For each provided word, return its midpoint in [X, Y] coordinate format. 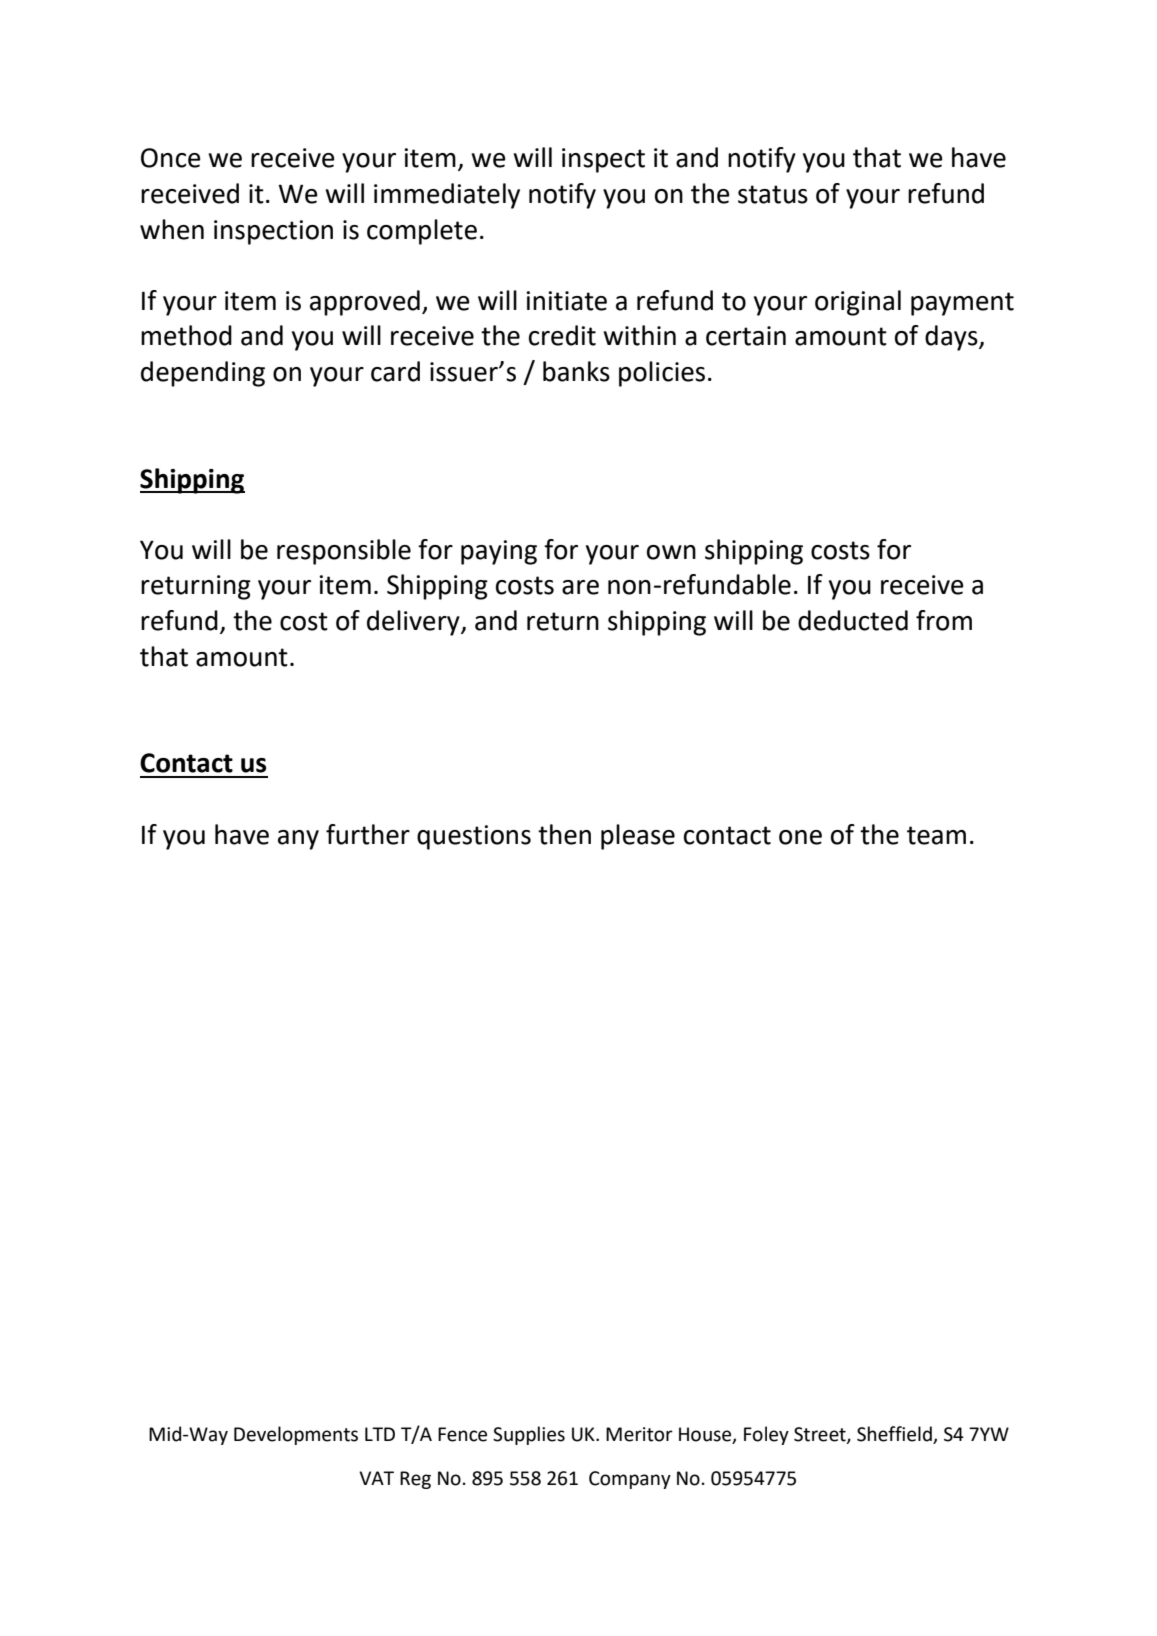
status [773, 194]
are [580, 587]
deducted [853, 620]
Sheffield [895, 1435]
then [564, 834]
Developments [296, 1435]
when [172, 229]
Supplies [529, 1435]
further [368, 834]
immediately [447, 196]
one [800, 837]
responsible [344, 552]
